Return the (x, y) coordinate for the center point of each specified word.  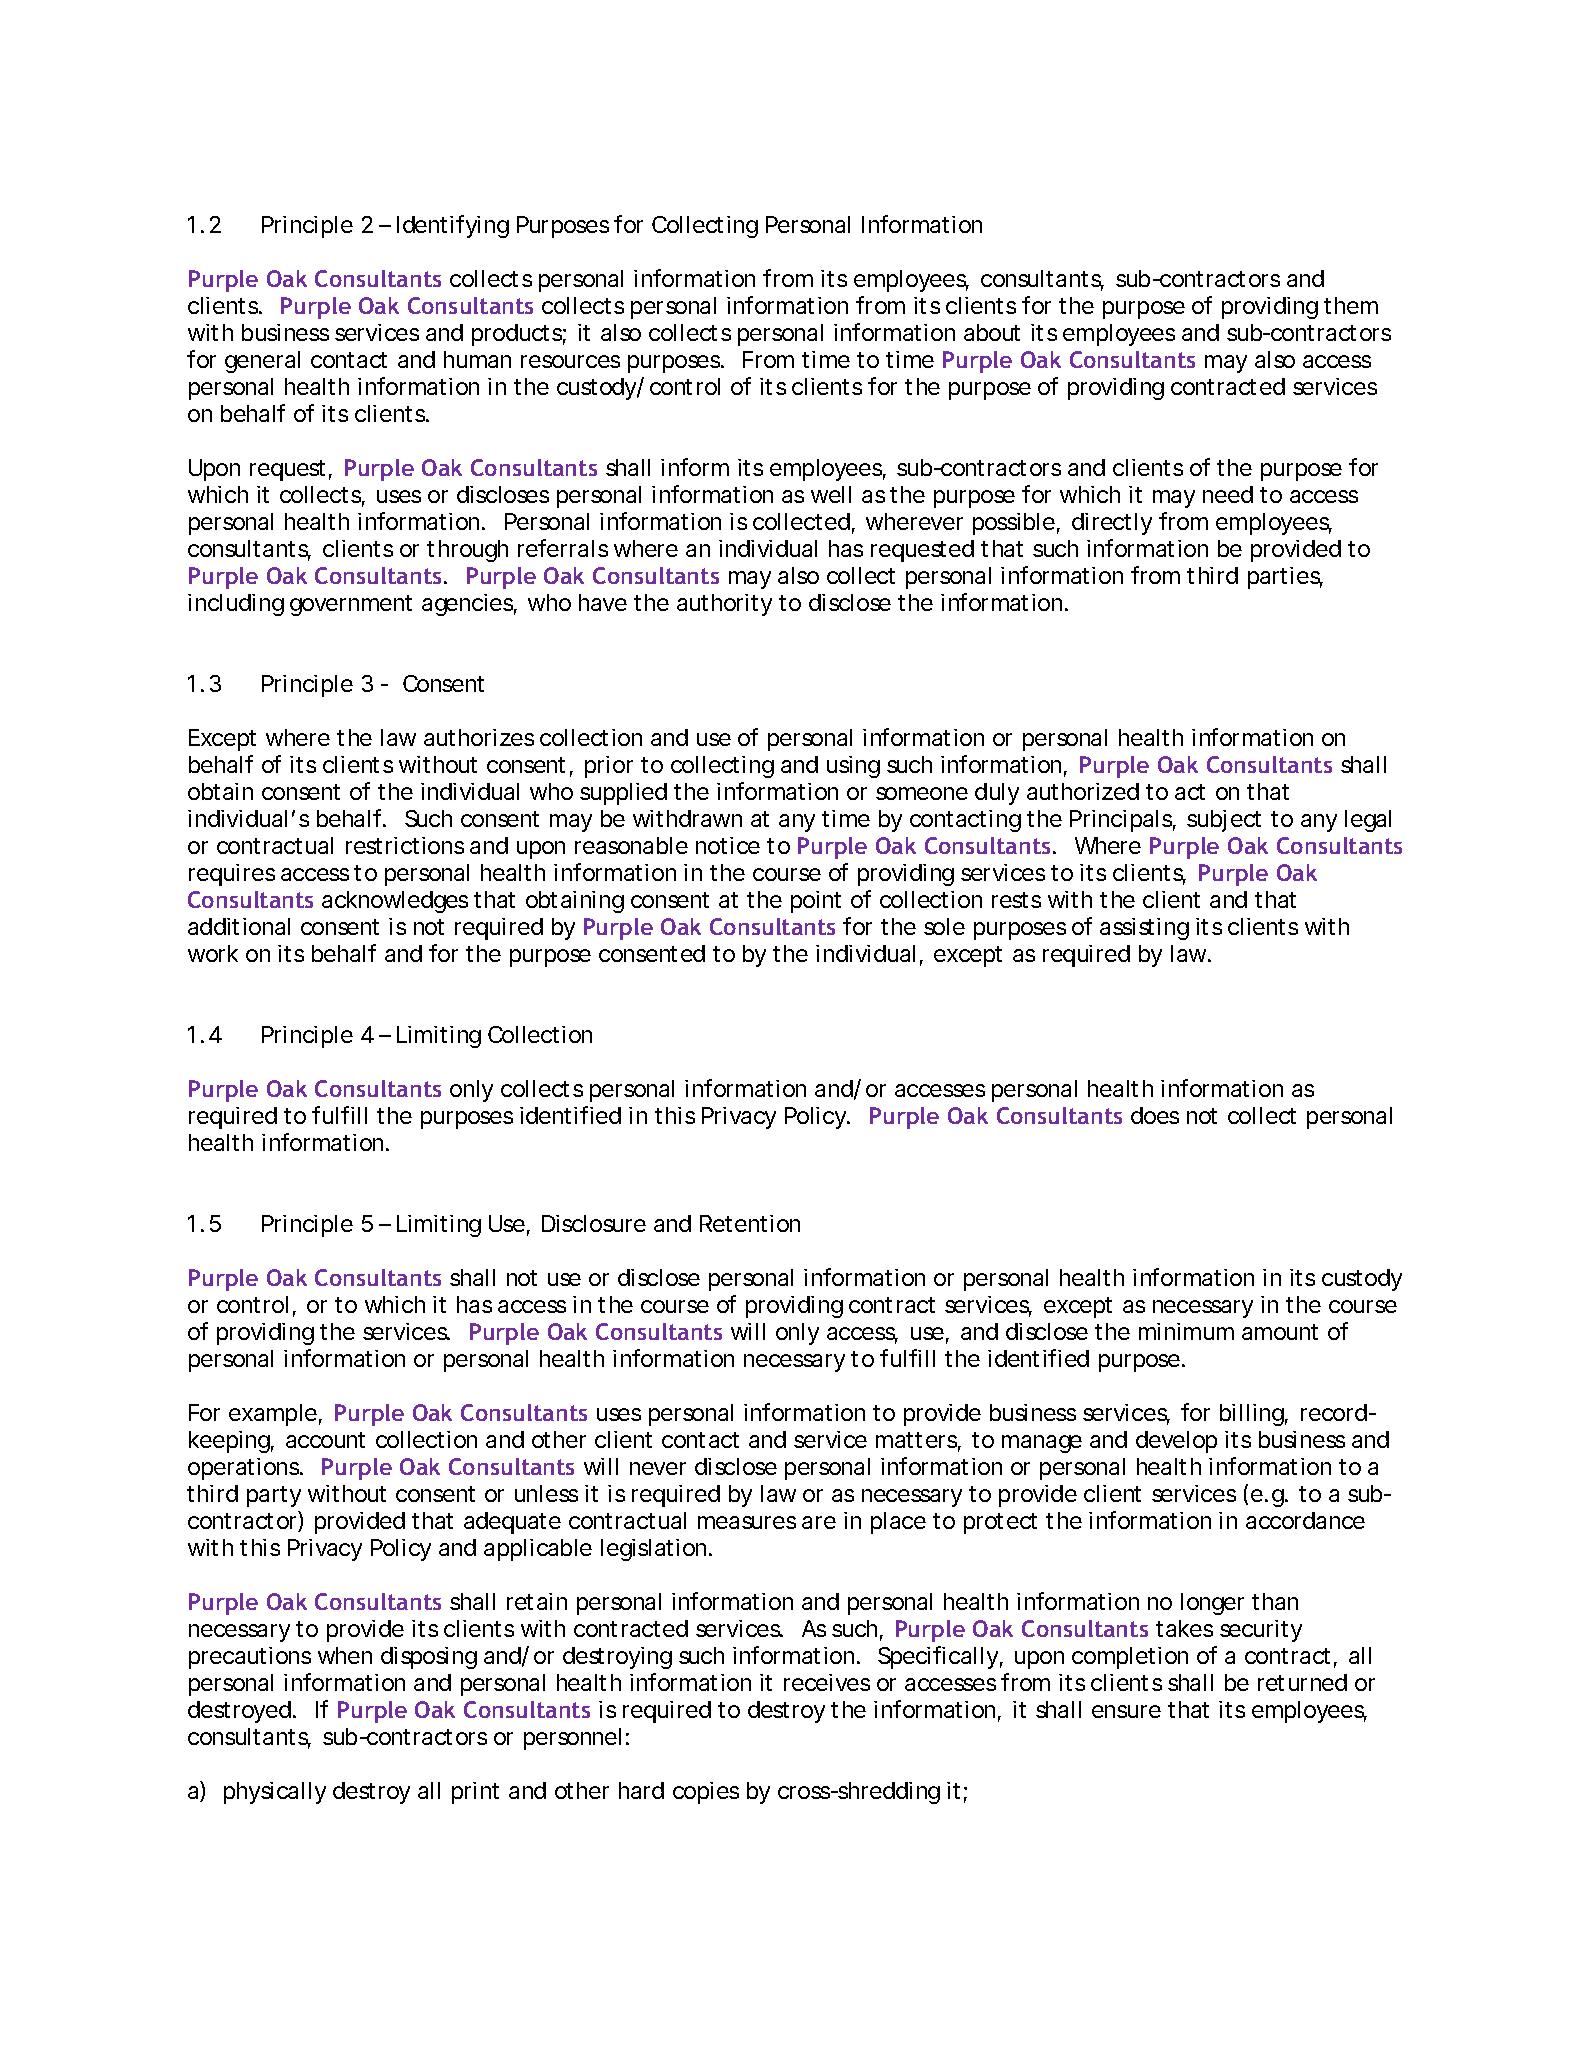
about (992, 332)
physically (275, 1793)
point (816, 902)
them (1351, 305)
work (213, 953)
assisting (1144, 929)
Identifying (453, 226)
